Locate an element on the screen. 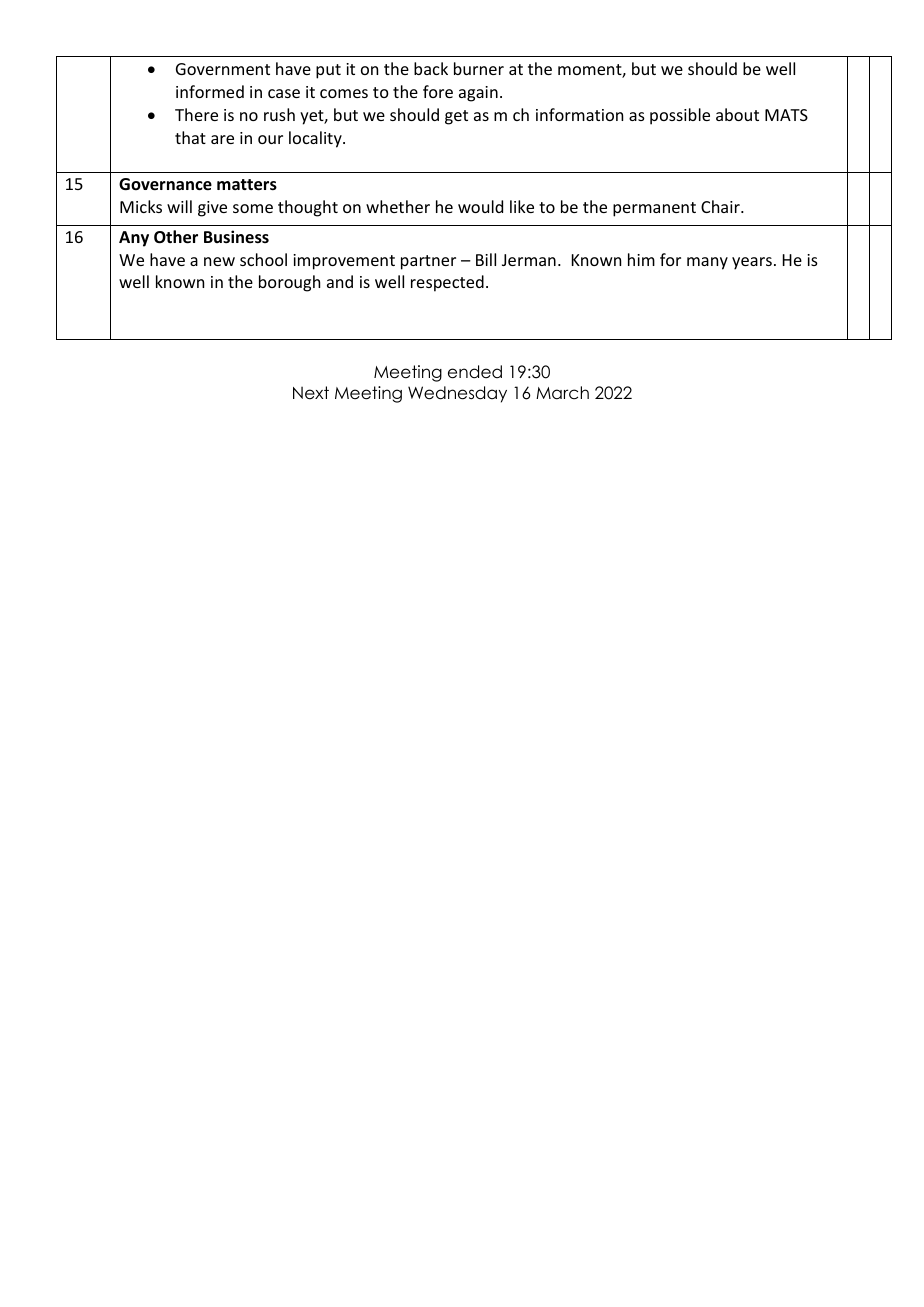 This screenshot has width=924, height=1307. burner is located at coordinates (479, 68).
